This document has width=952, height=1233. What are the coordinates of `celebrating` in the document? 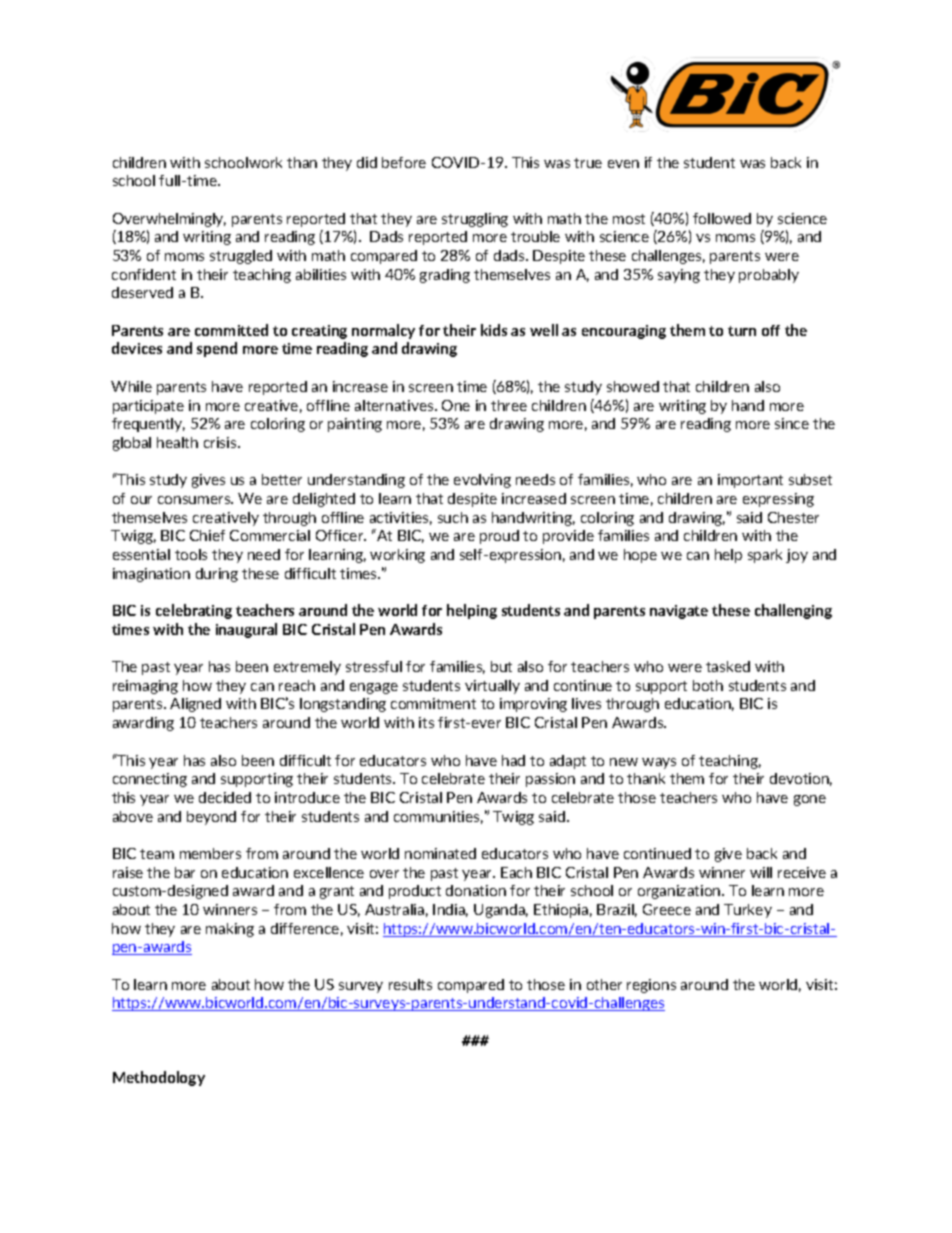 It's located at (194, 611).
